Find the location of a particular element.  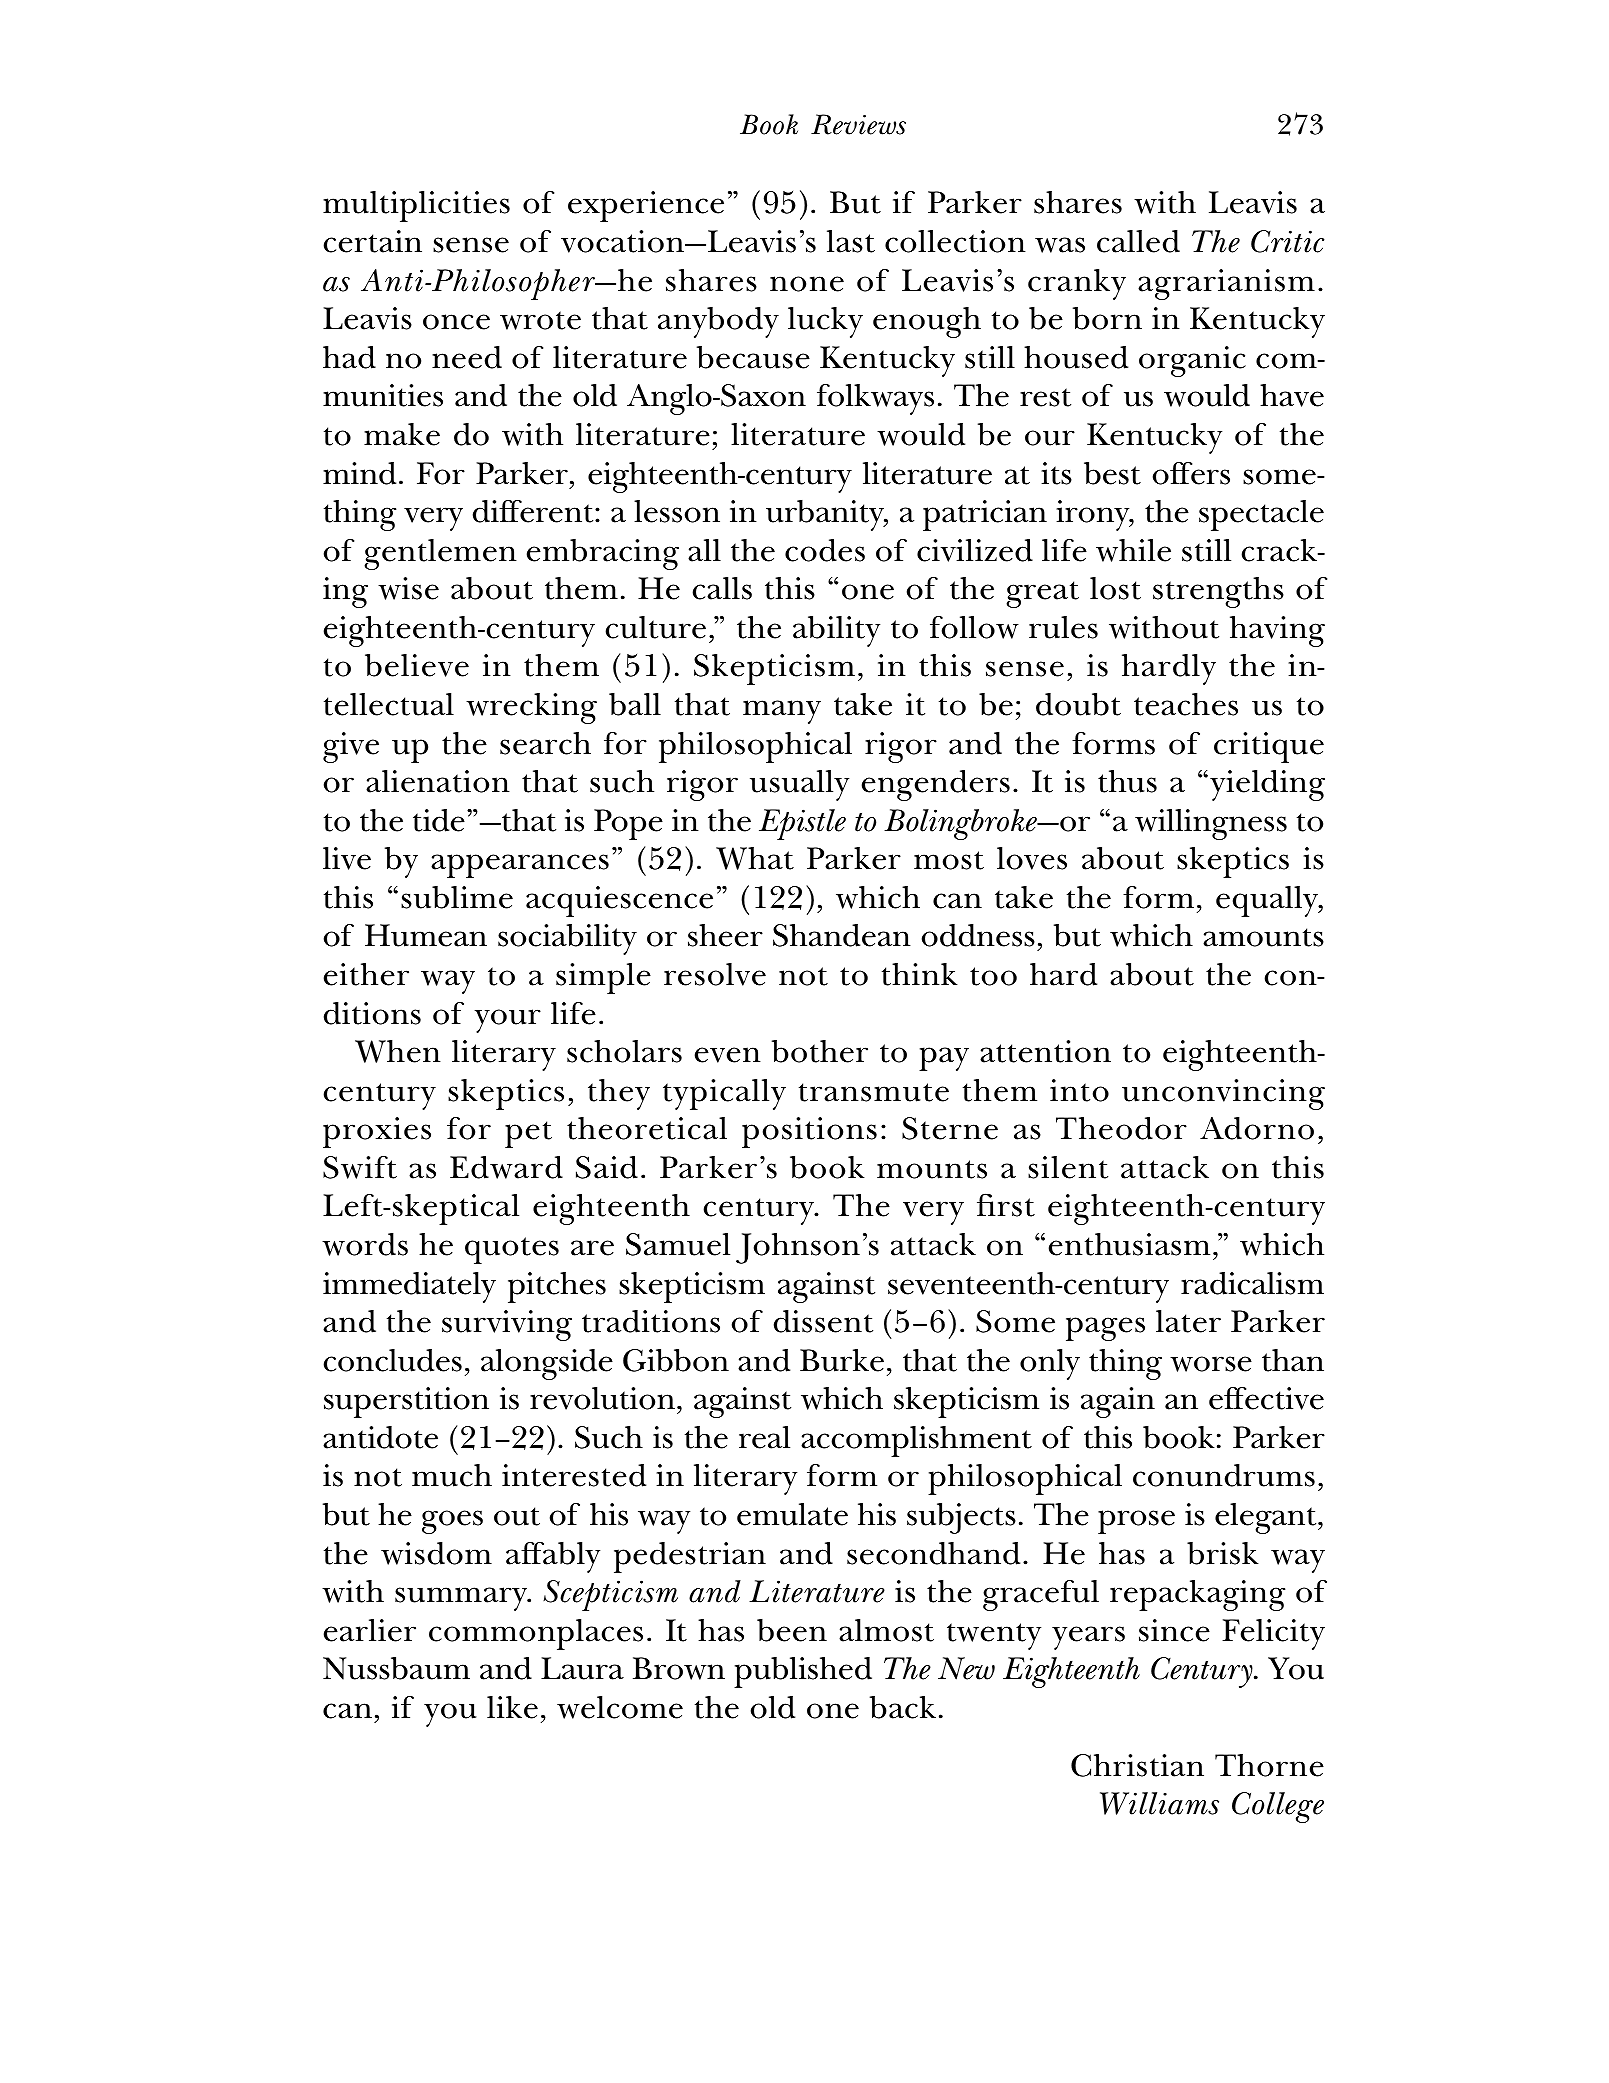

Humean is located at coordinates (426, 935).
